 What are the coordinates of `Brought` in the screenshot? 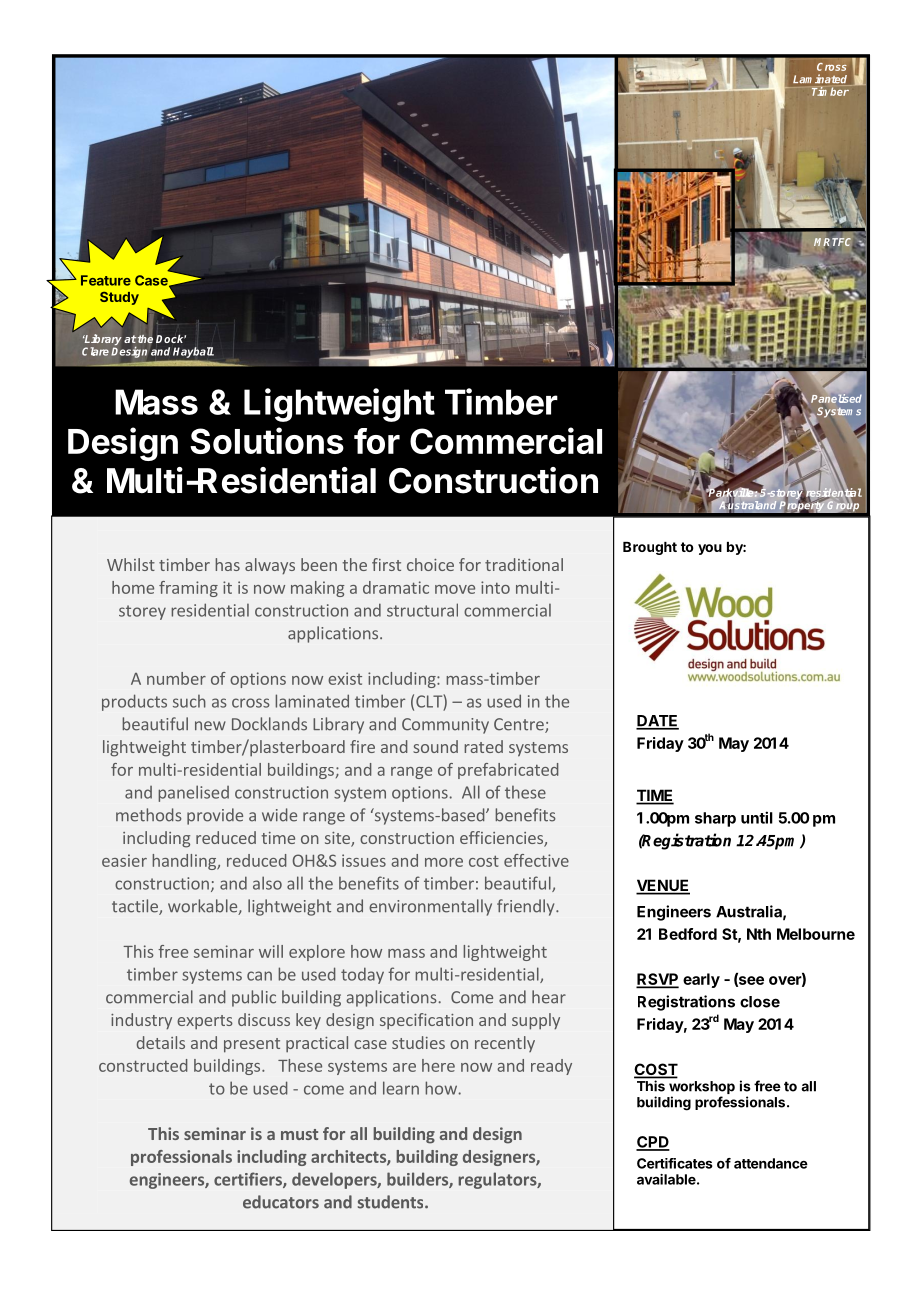 It's located at (650, 548).
